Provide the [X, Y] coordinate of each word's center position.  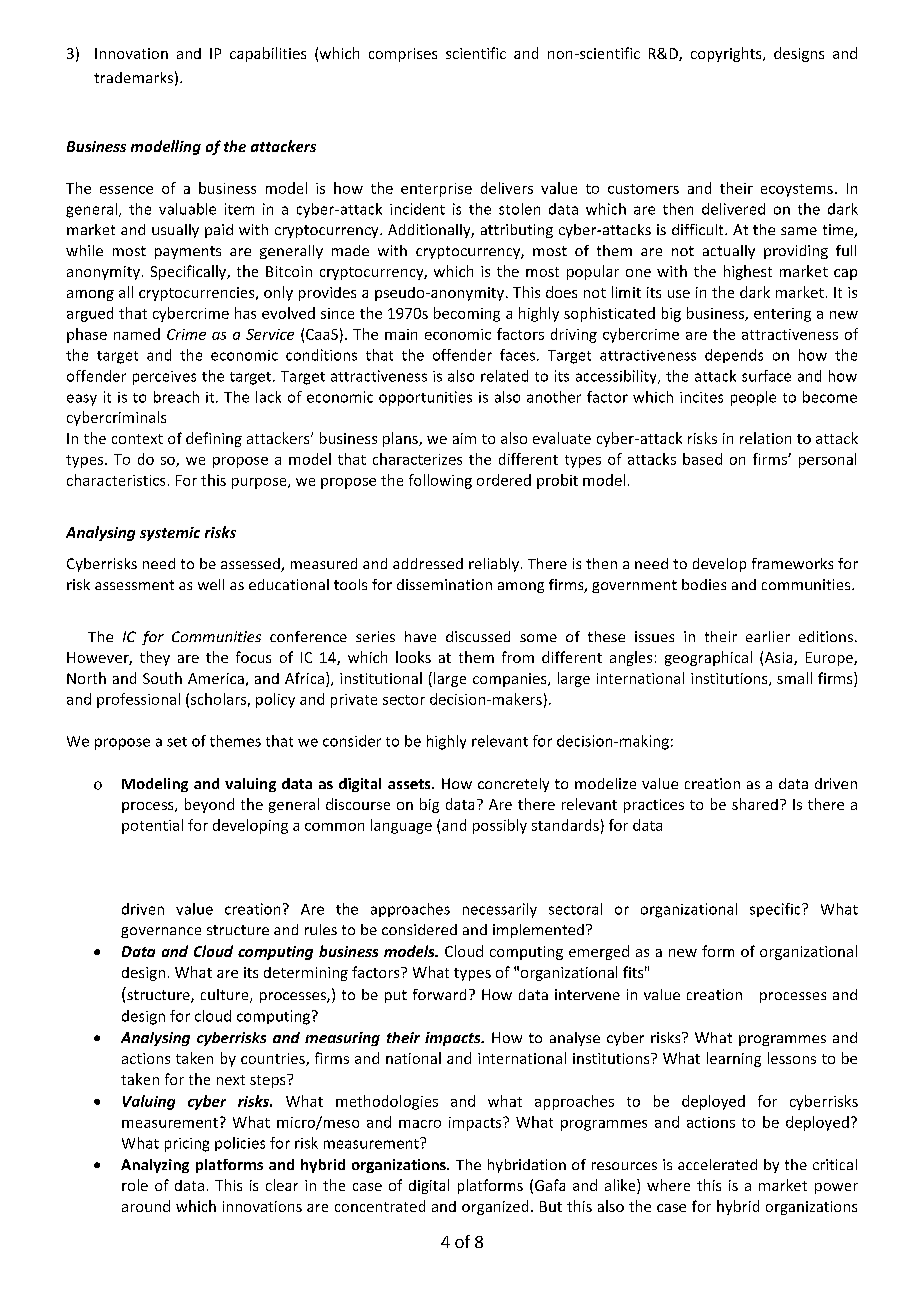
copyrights [727, 54]
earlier [768, 636]
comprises [403, 55]
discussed [478, 636]
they [155, 658]
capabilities [268, 54]
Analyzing [155, 1166]
